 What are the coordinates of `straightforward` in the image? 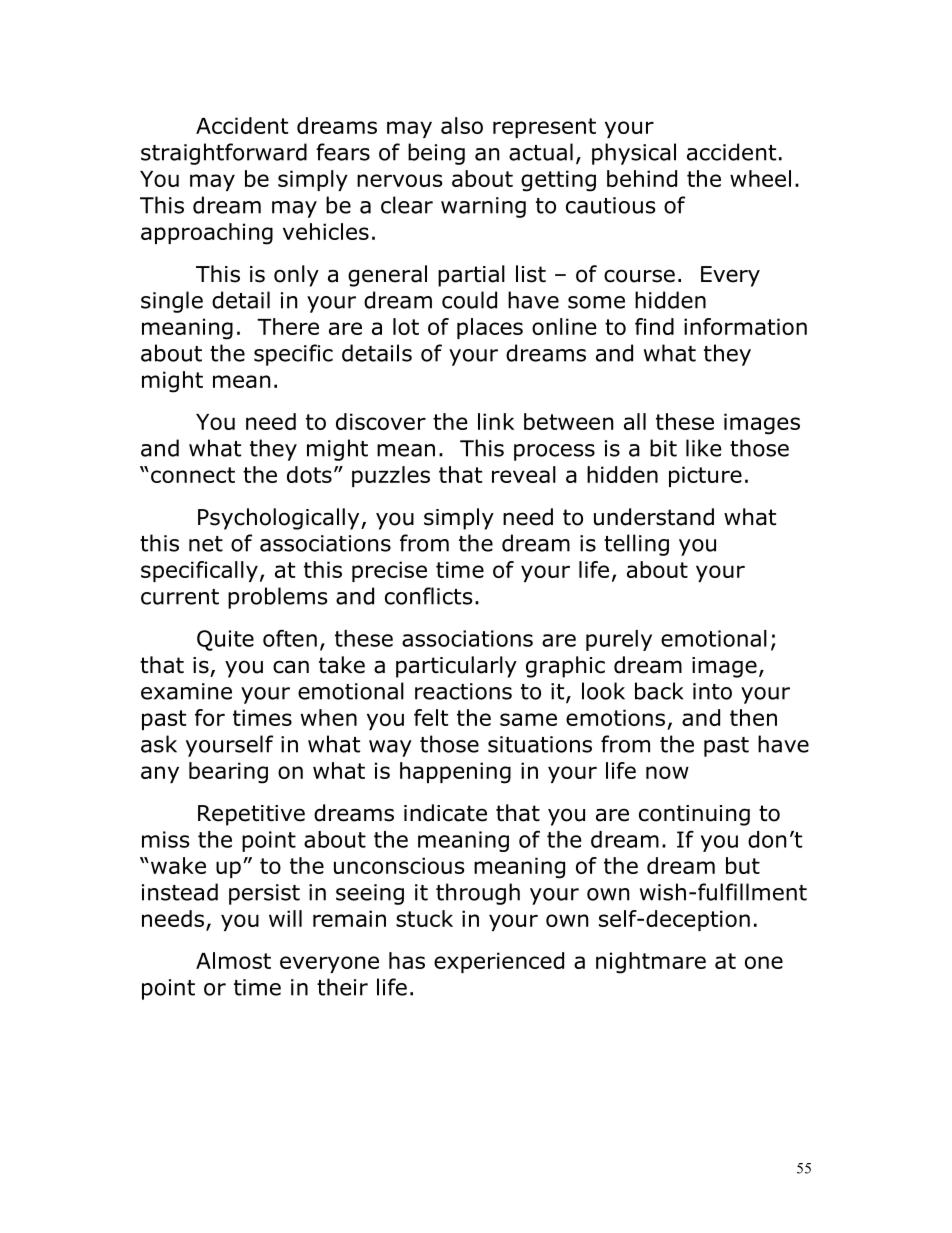 It's located at (224, 154).
